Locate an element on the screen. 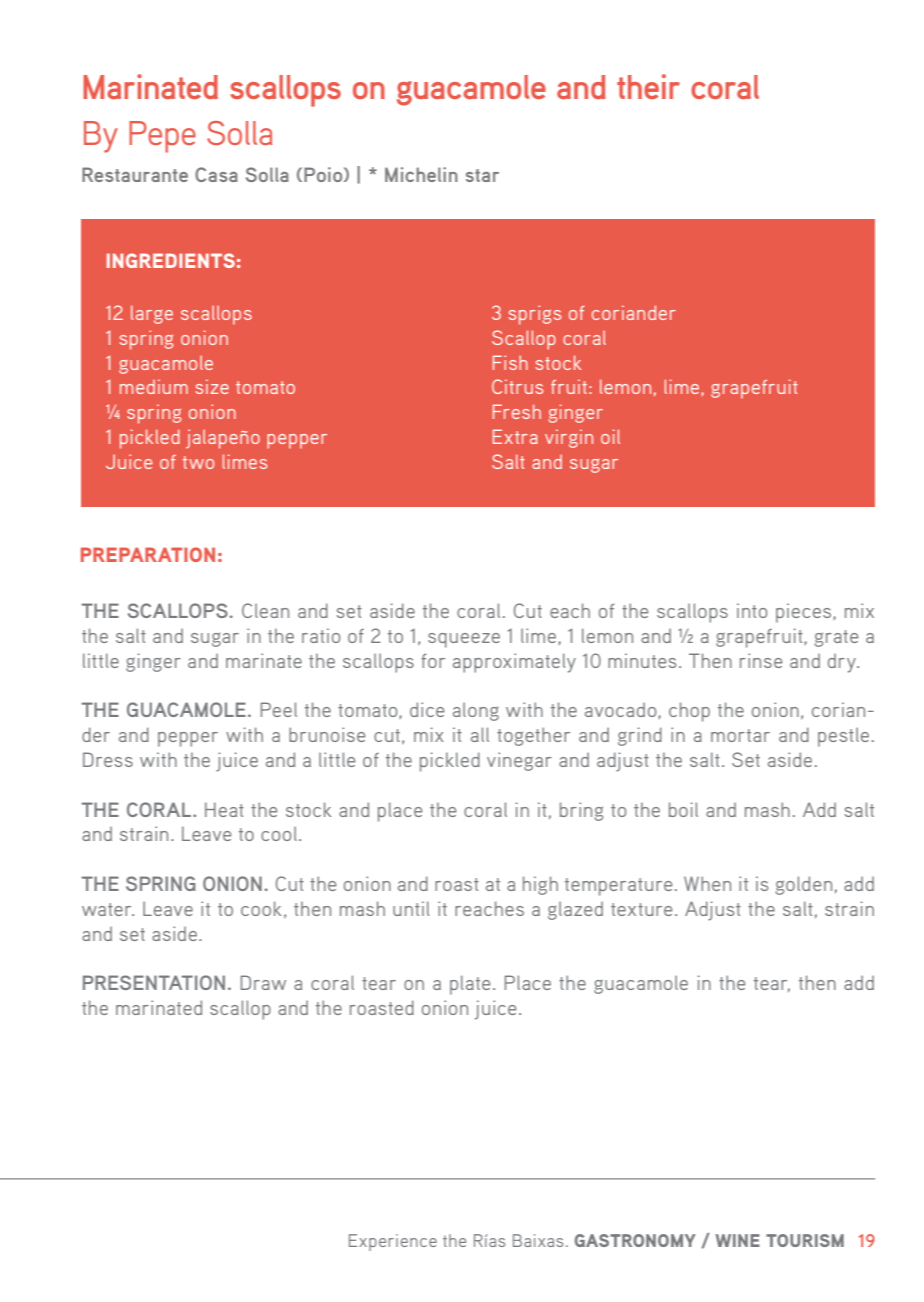  Experience is located at coordinates (393, 1242).
